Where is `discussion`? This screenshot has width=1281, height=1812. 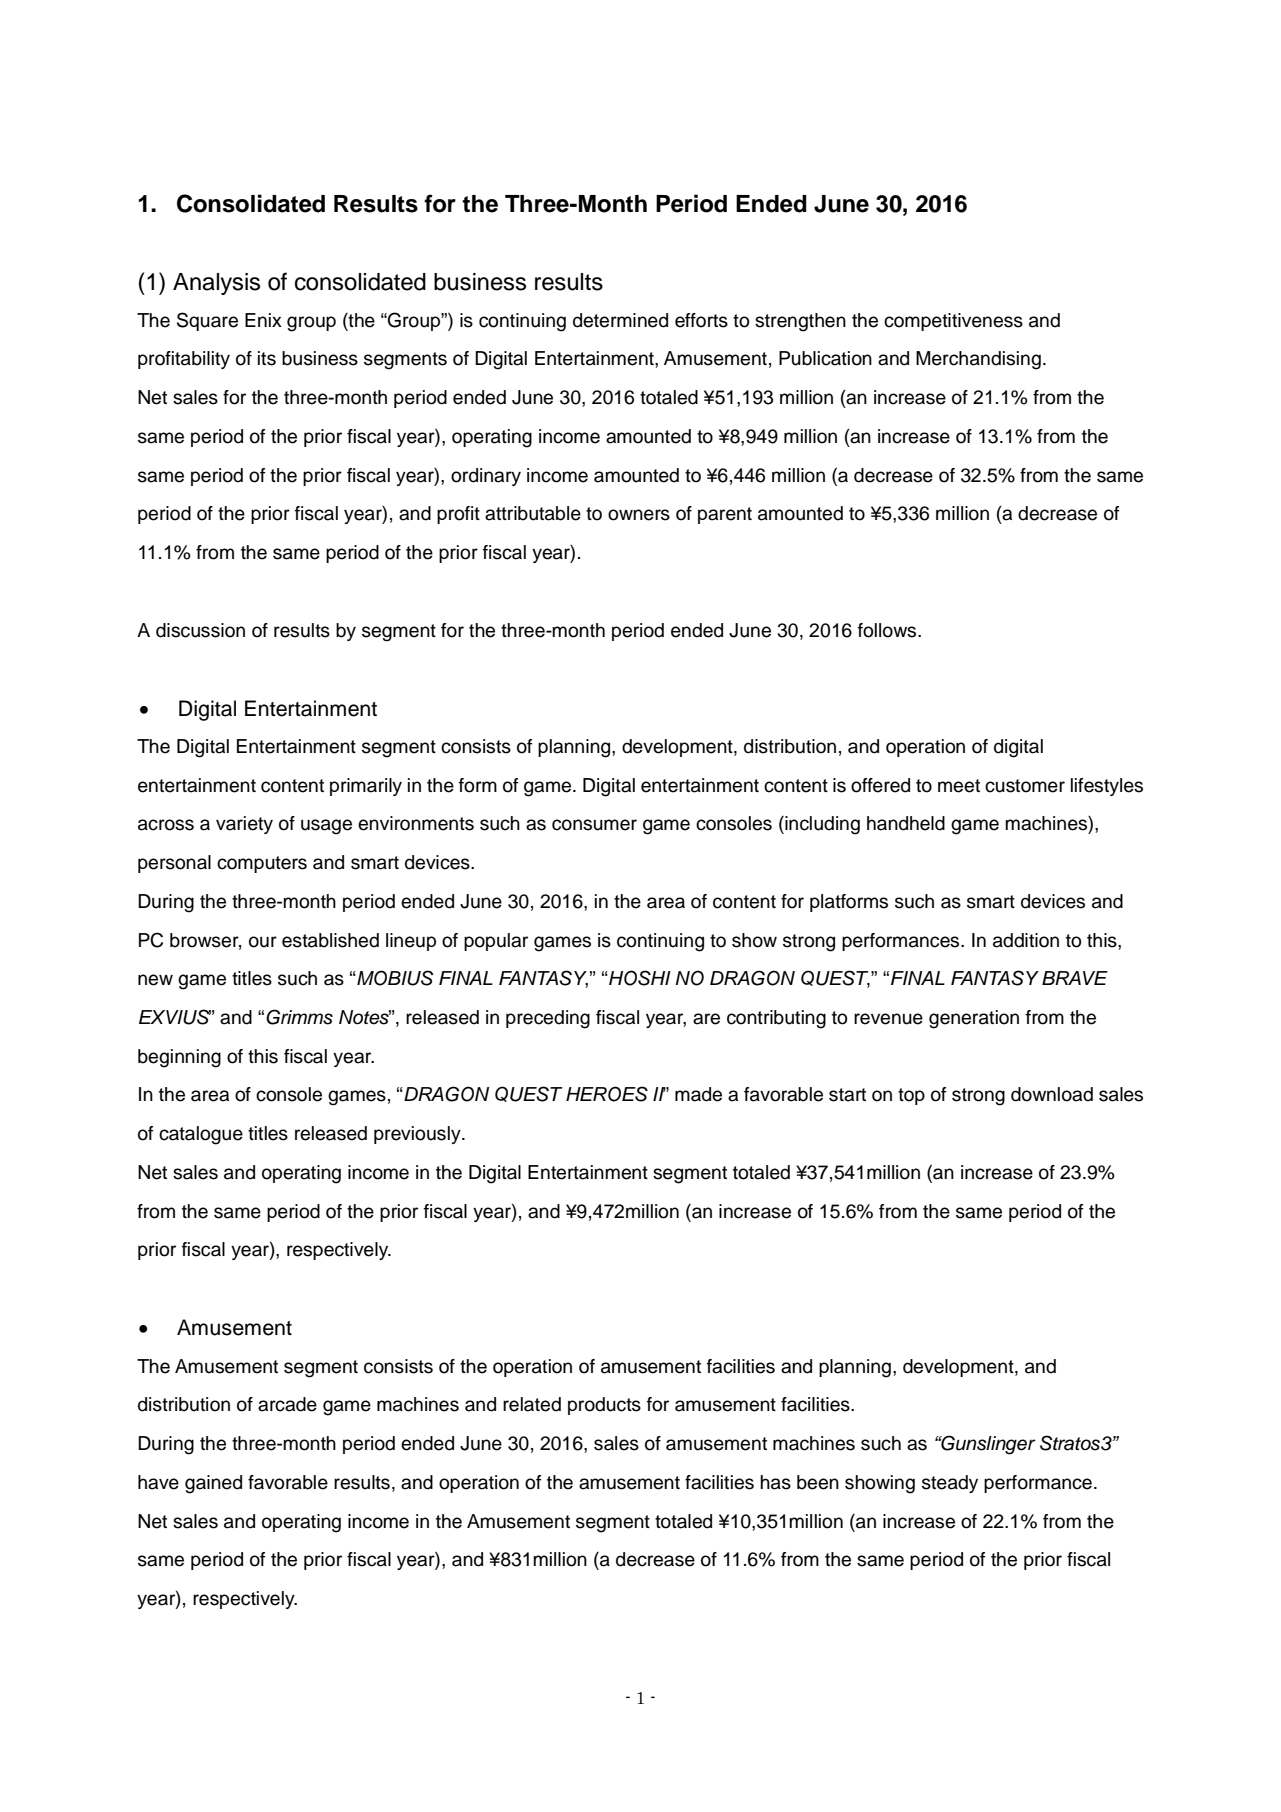
discussion is located at coordinates (200, 630).
